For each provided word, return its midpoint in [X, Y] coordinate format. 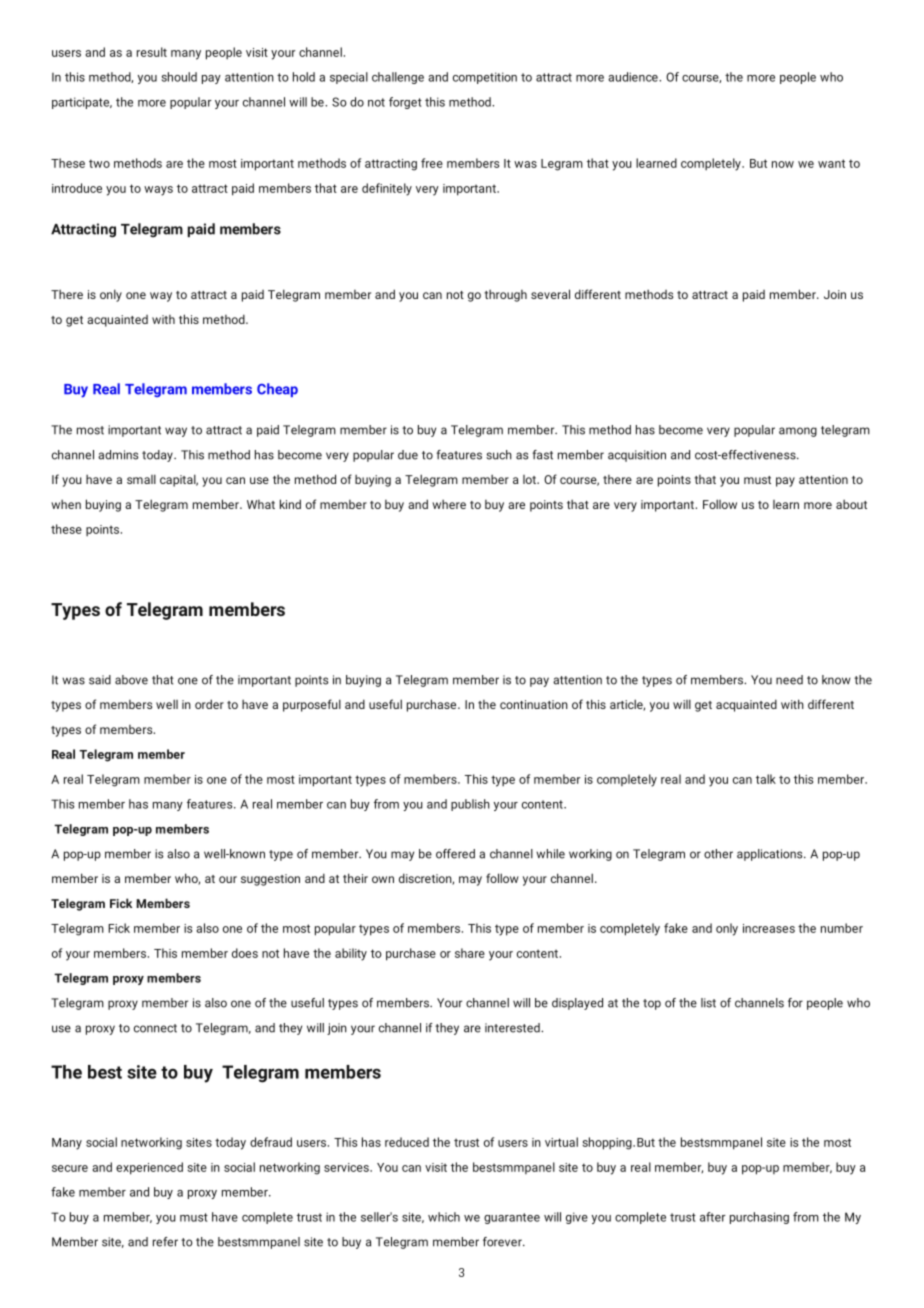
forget [405, 103]
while [550, 854]
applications [771, 855]
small [141, 479]
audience [634, 77]
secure [70, 1168]
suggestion [270, 880]
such [499, 455]
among [798, 432]
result [152, 52]
